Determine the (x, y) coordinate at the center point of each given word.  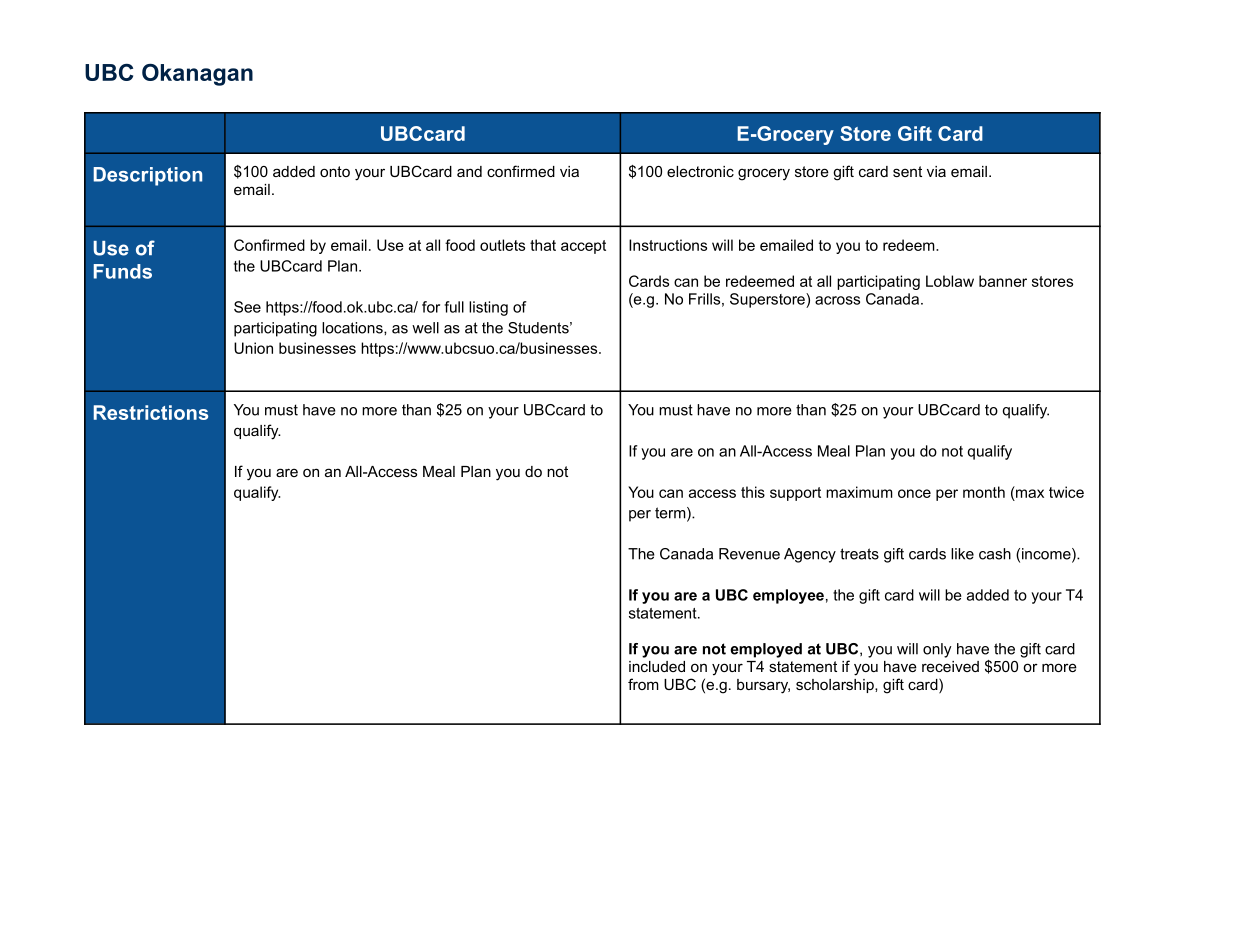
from (643, 684)
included (657, 666)
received (950, 666)
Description (147, 176)
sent (907, 171)
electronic (700, 171)
